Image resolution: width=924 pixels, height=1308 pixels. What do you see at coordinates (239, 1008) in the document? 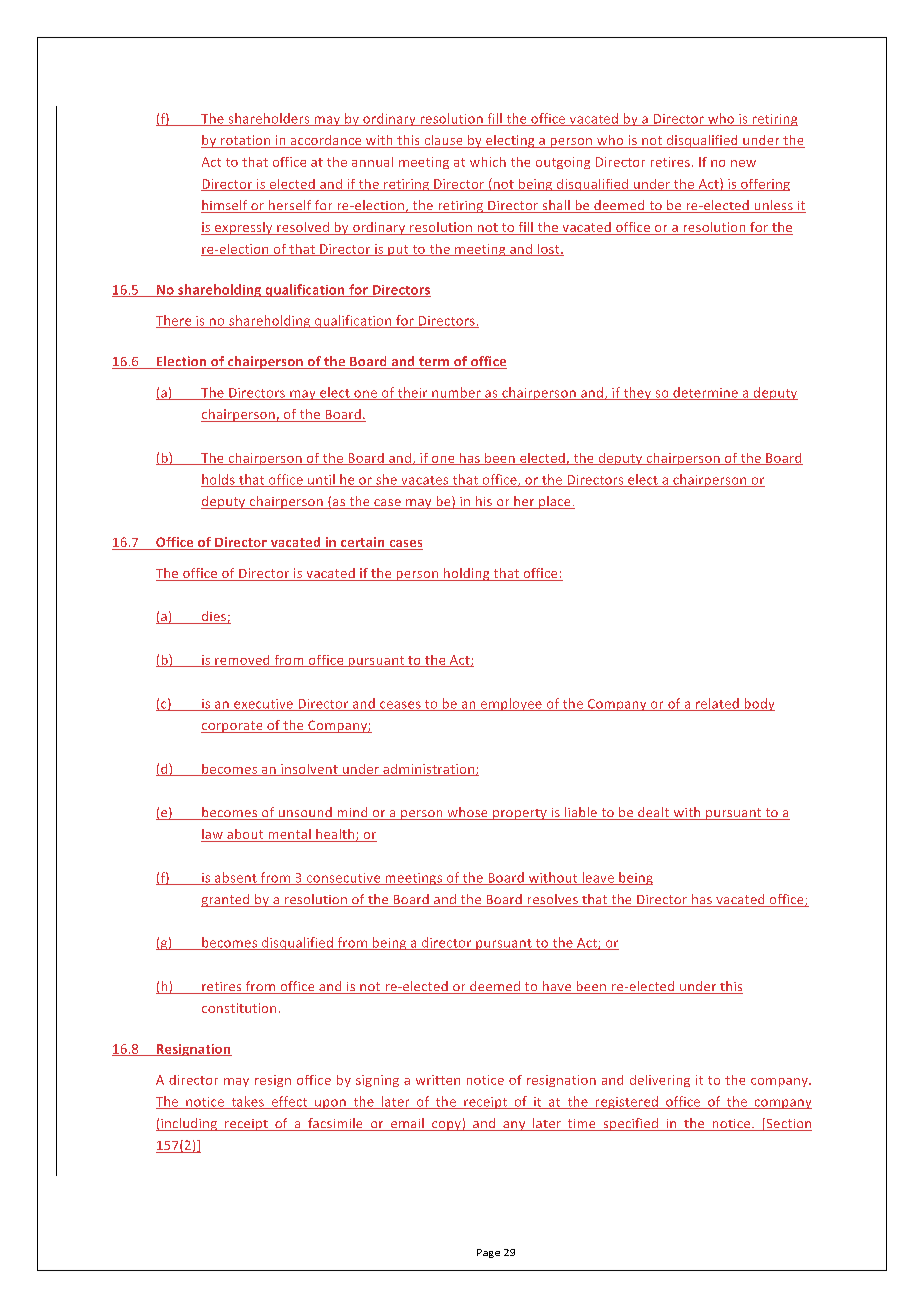
I see `constitution` at bounding box center [239, 1008].
